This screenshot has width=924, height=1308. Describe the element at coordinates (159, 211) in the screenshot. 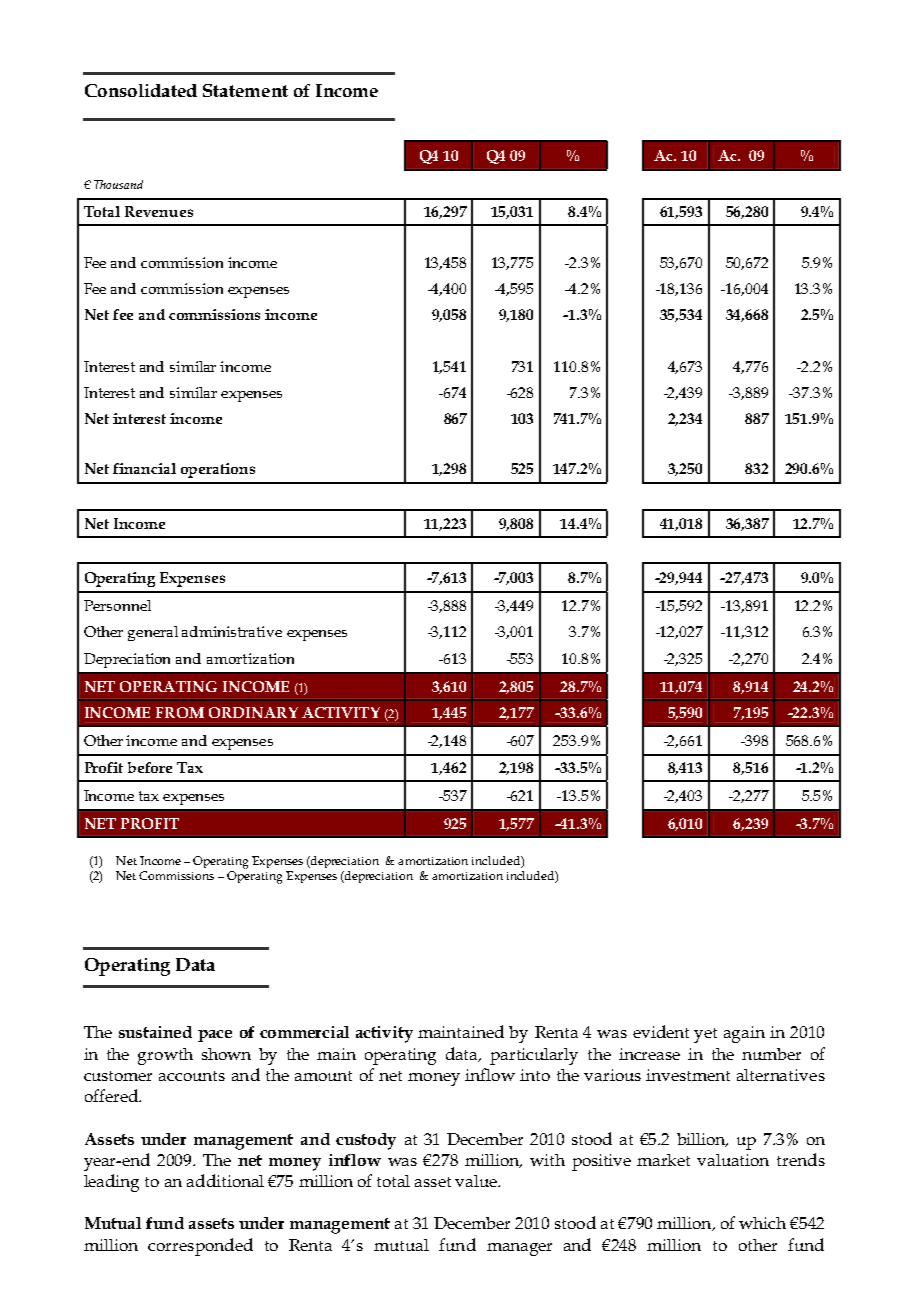

I see `Revenues` at that location.
